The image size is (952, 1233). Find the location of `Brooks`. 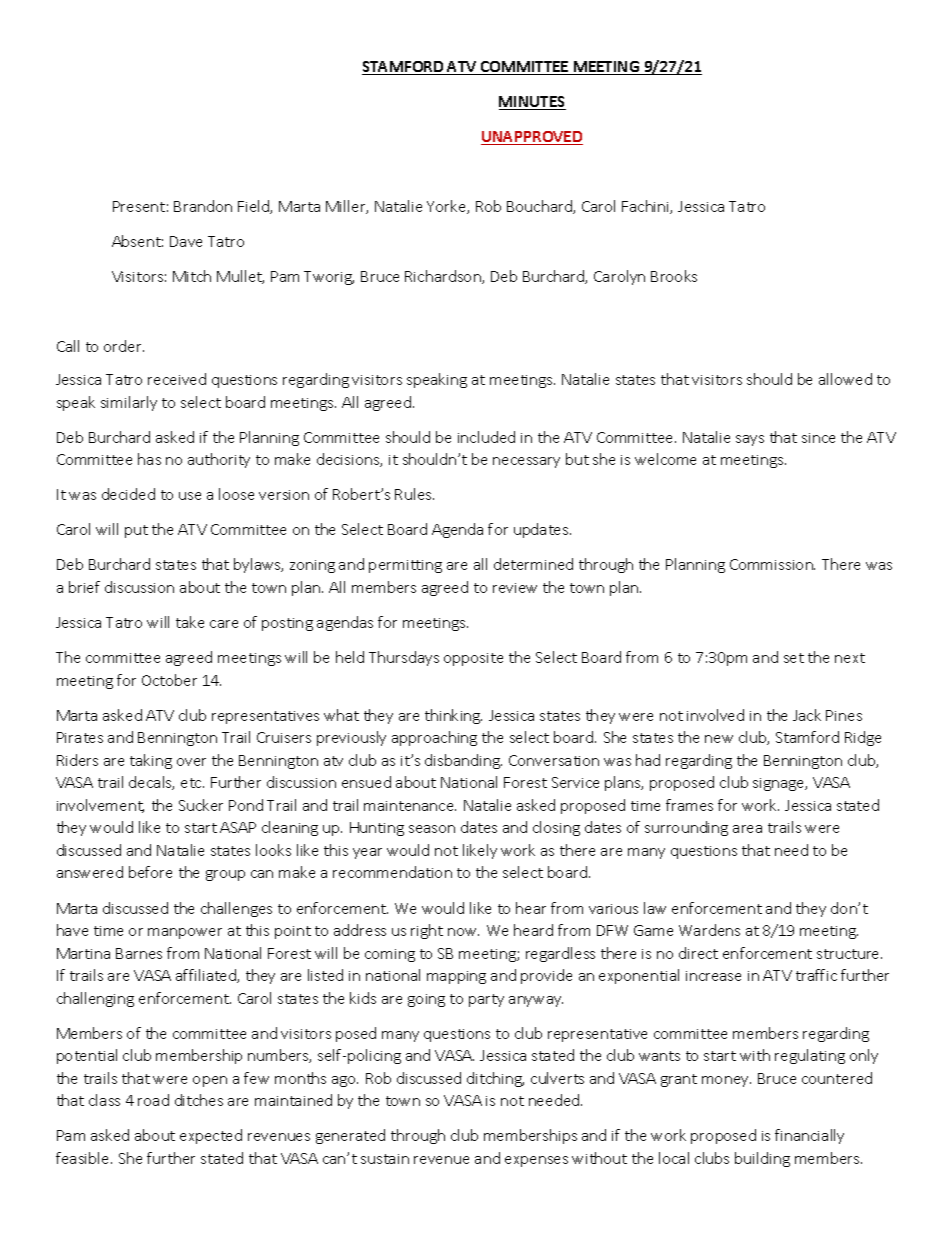

Brooks is located at coordinates (674, 276).
